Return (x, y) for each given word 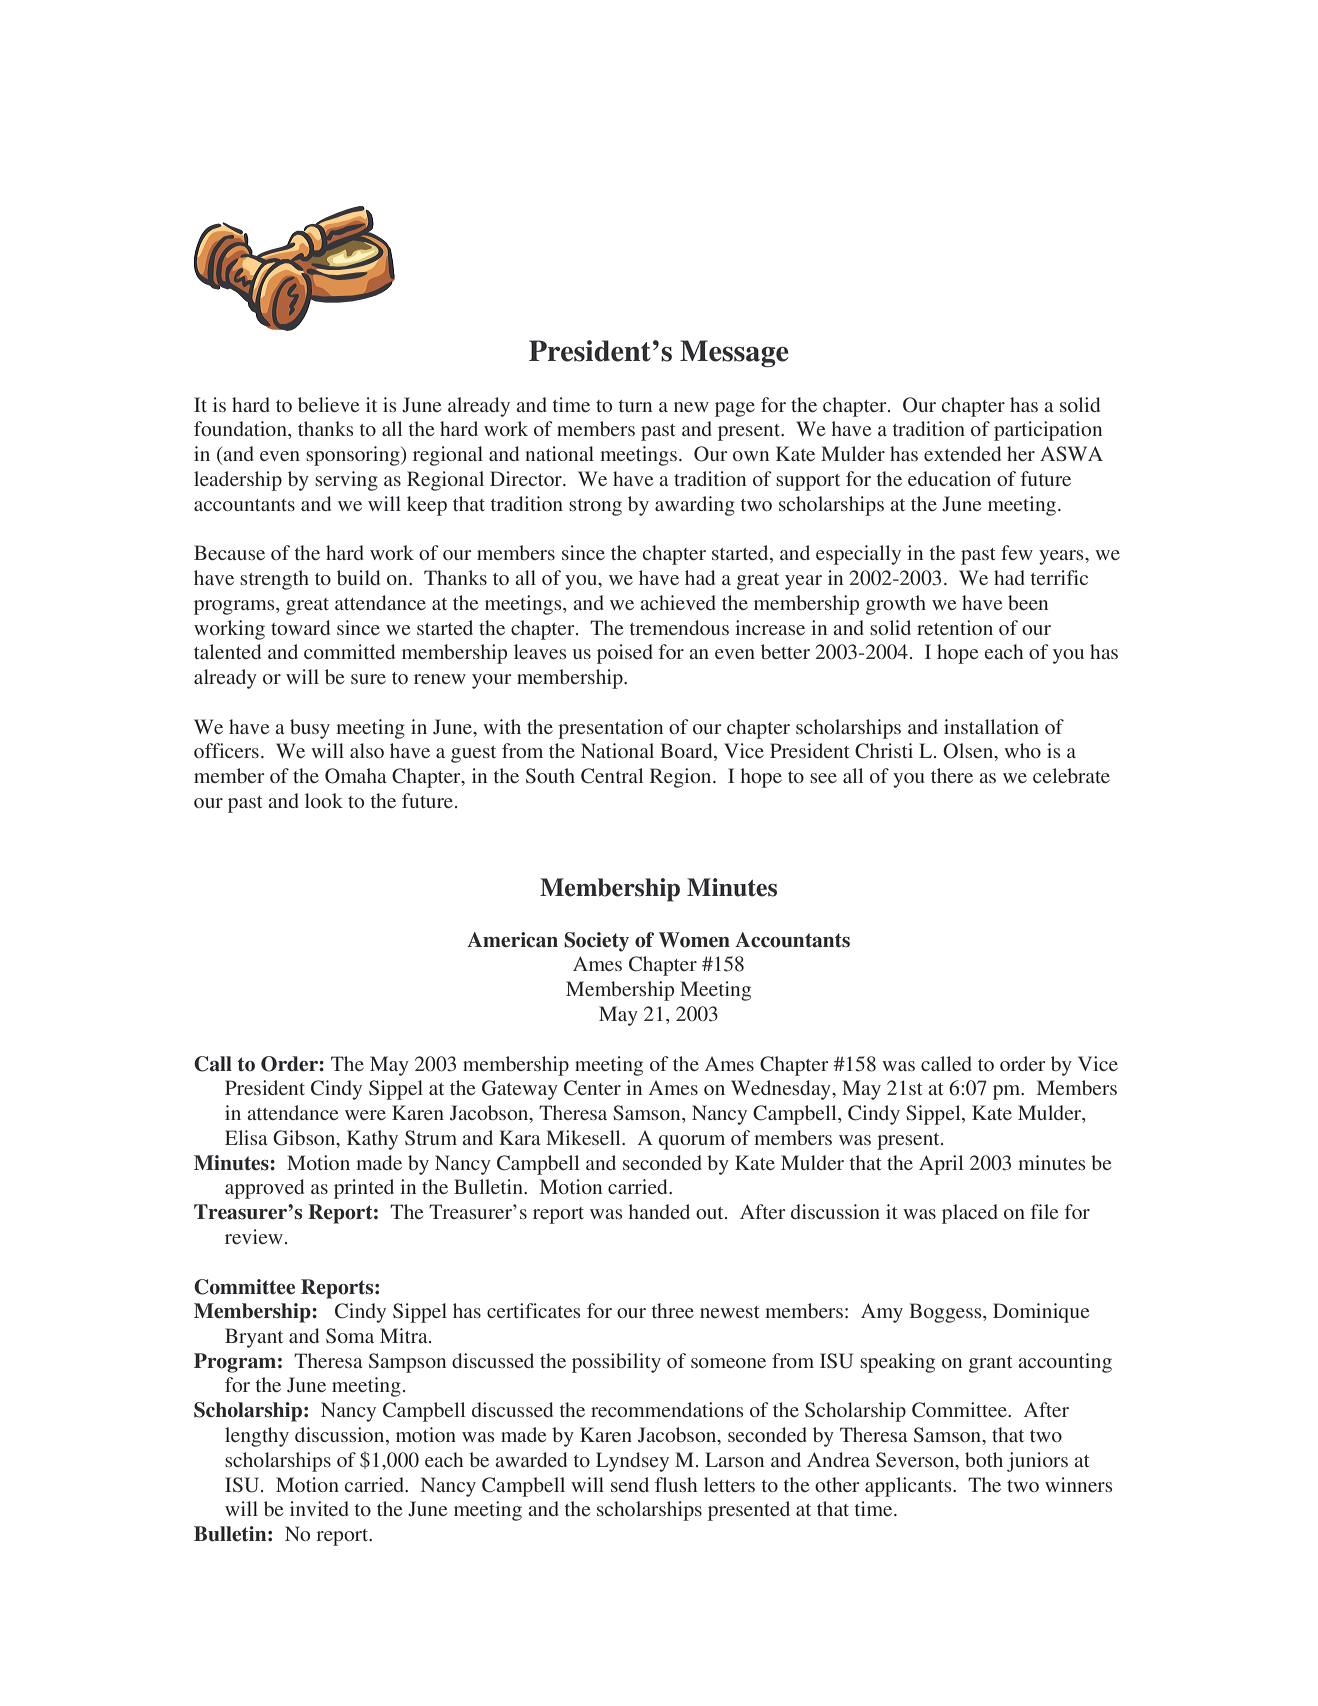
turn (635, 406)
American (512, 940)
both (984, 1459)
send (630, 1484)
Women (694, 940)
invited (319, 1508)
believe (328, 404)
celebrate (1071, 775)
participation (1048, 431)
